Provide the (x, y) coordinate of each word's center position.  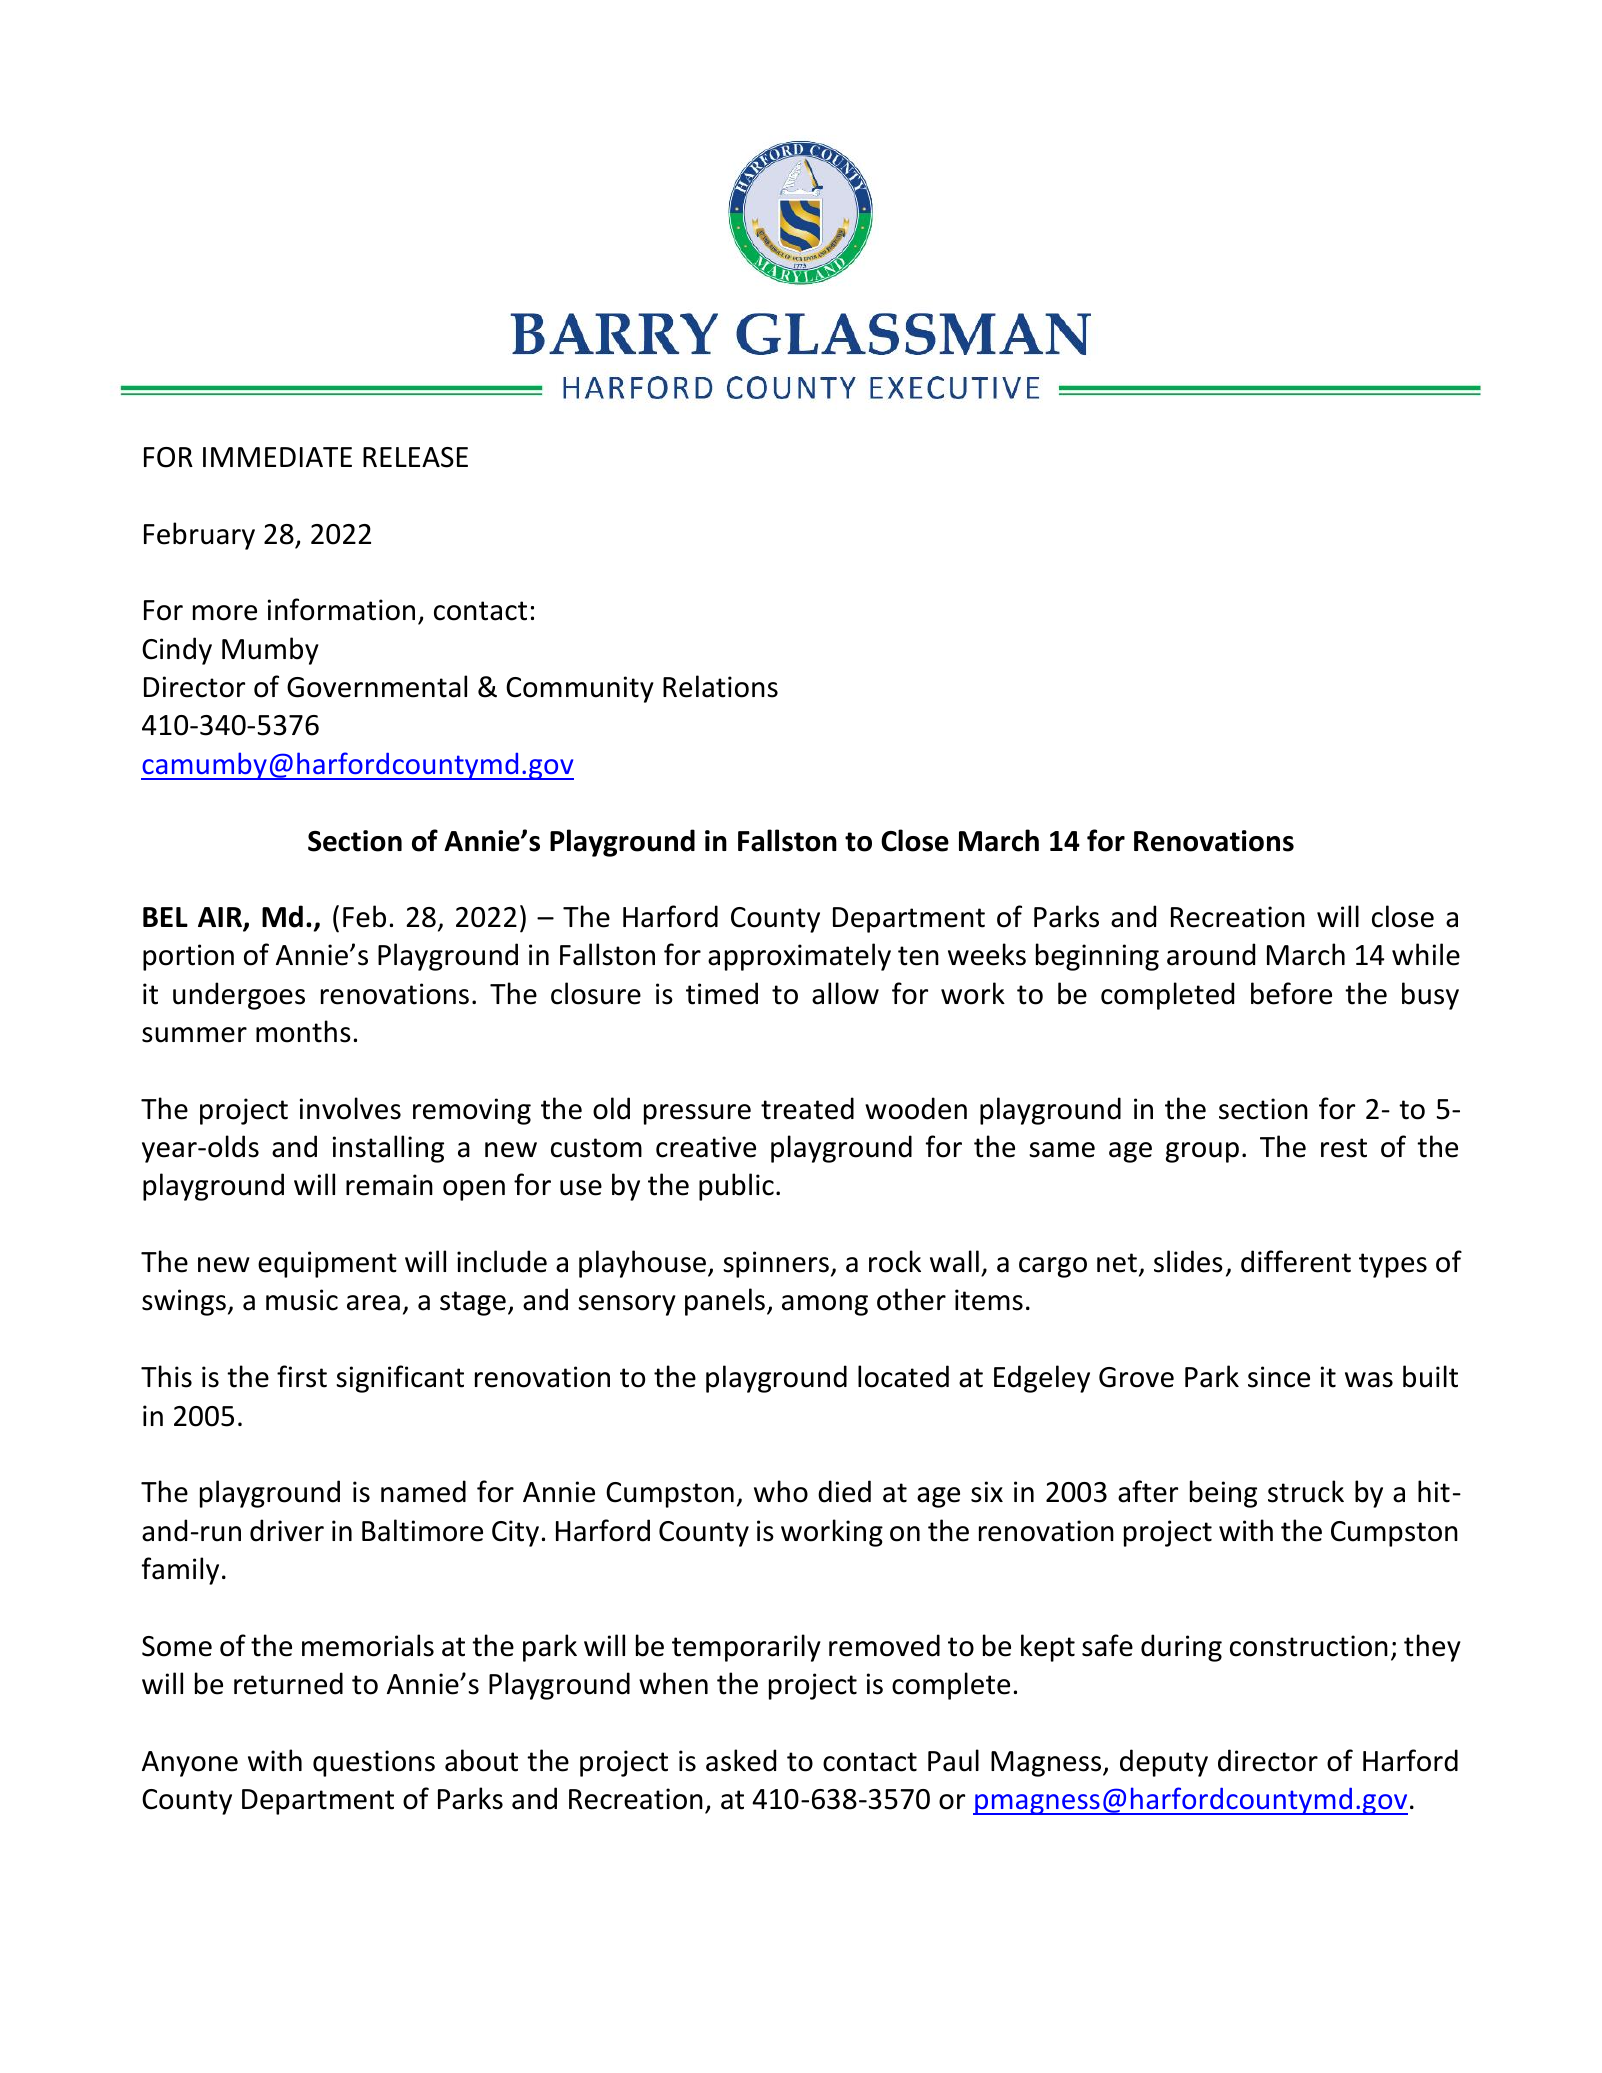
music (302, 1300)
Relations (720, 686)
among (825, 1305)
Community (580, 689)
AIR (221, 918)
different (1296, 1261)
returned (288, 1683)
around (1211, 954)
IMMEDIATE (277, 457)
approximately (799, 957)
